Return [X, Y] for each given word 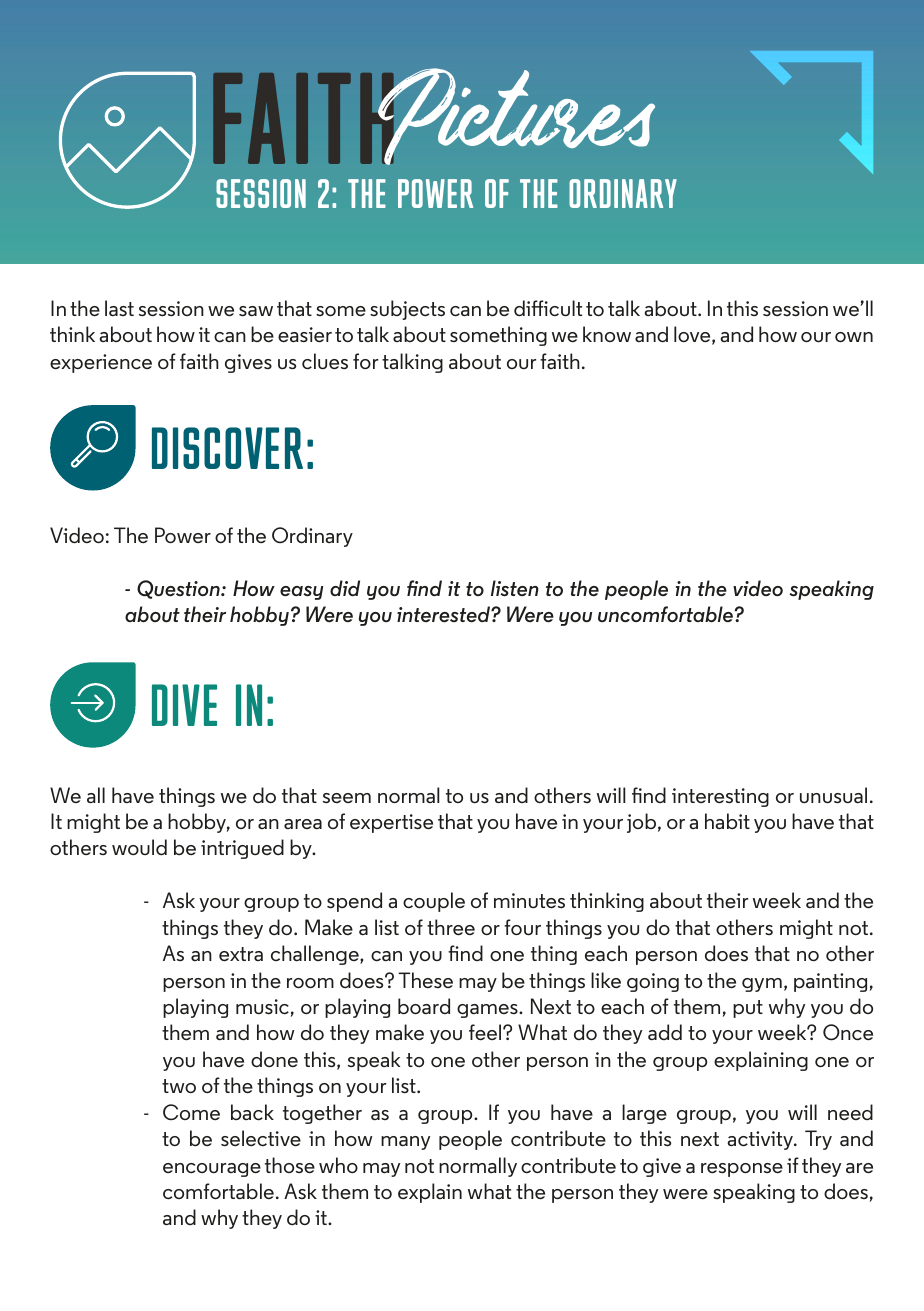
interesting [720, 797]
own [854, 337]
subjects [407, 310]
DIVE [184, 705]
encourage [212, 1170]
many [405, 1143]
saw [256, 311]
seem [347, 798]
